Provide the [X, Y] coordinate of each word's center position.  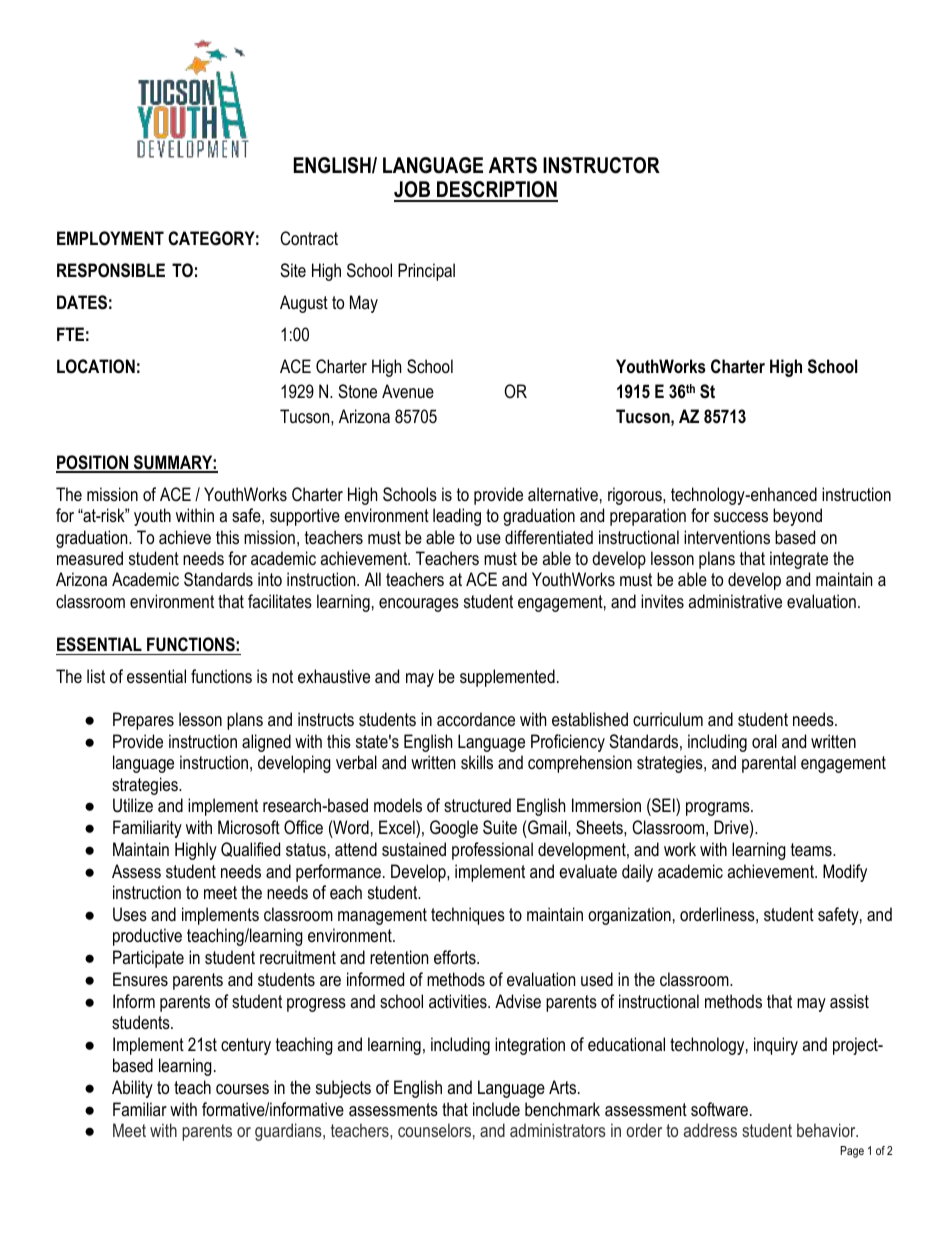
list [96, 676]
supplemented [507, 678]
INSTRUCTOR [601, 165]
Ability [132, 1089]
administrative [735, 601]
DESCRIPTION [496, 191]
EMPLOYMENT [110, 238]
